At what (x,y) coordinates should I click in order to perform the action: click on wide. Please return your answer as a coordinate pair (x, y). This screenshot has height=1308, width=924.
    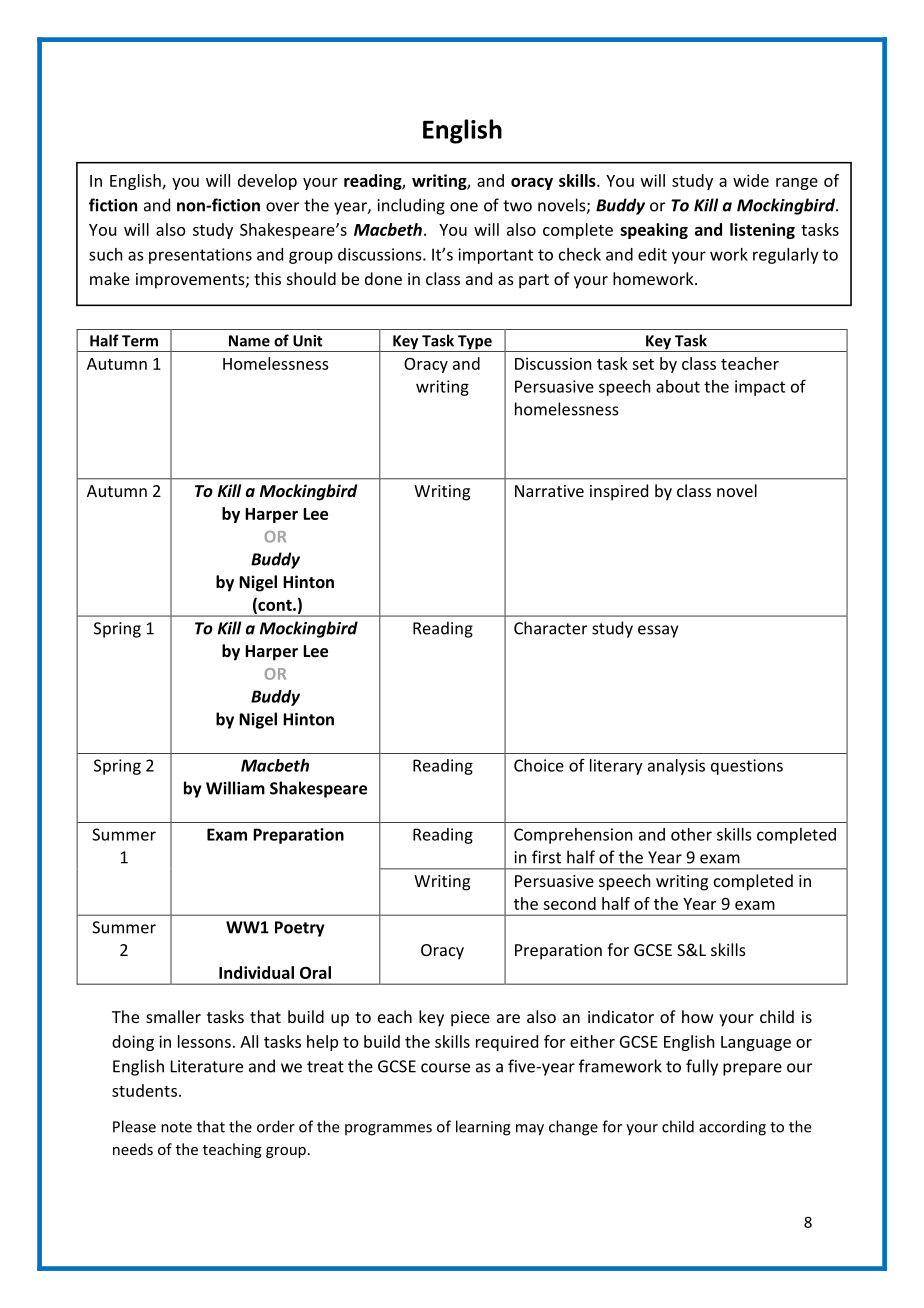
    Looking at the image, I should click on (751, 180).
